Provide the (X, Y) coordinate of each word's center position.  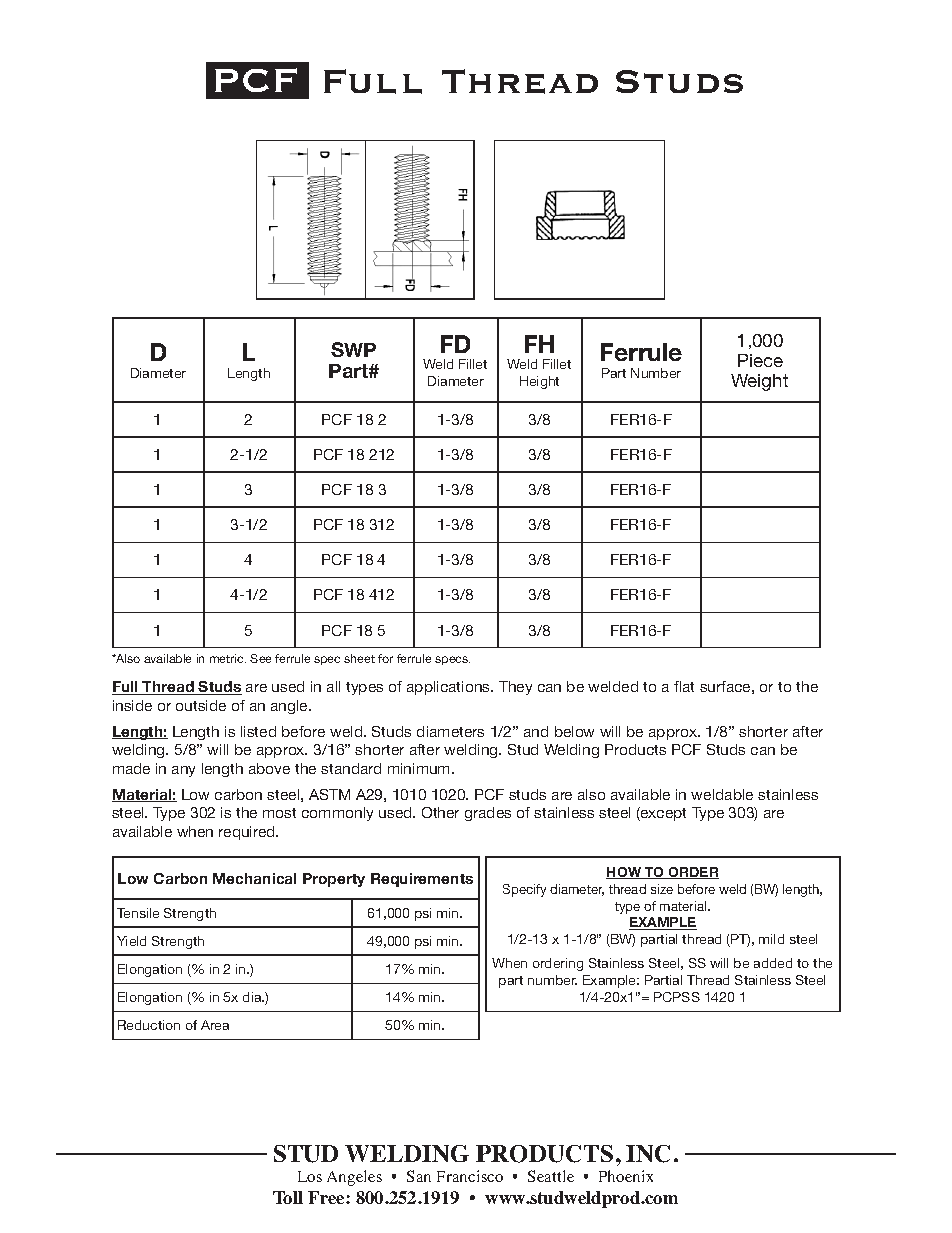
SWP (353, 349)
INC (648, 1154)
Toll (288, 1197)
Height (539, 382)
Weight (759, 382)
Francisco (470, 1176)
